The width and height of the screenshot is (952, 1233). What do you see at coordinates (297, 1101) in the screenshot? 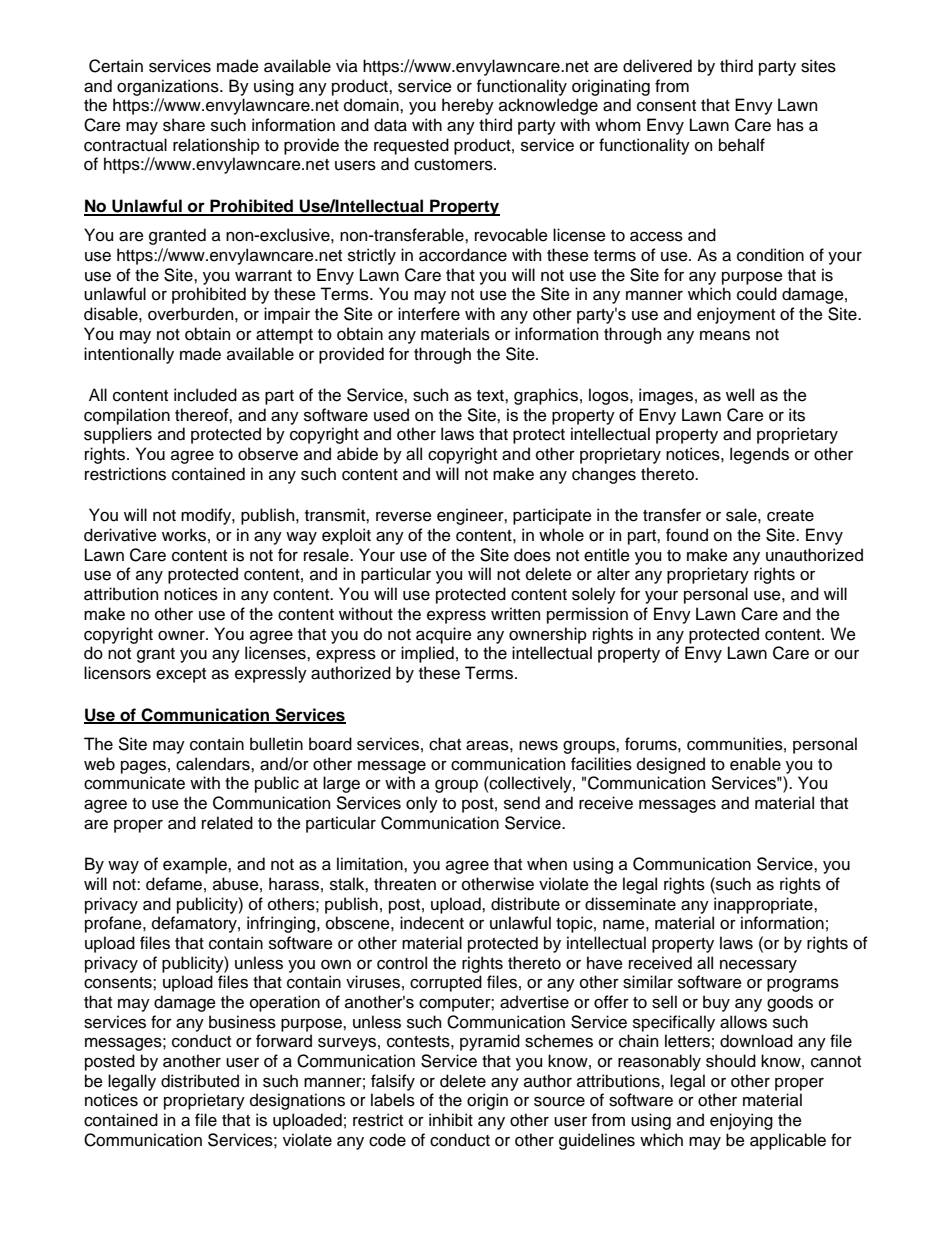
I see `designations` at bounding box center [297, 1101].
